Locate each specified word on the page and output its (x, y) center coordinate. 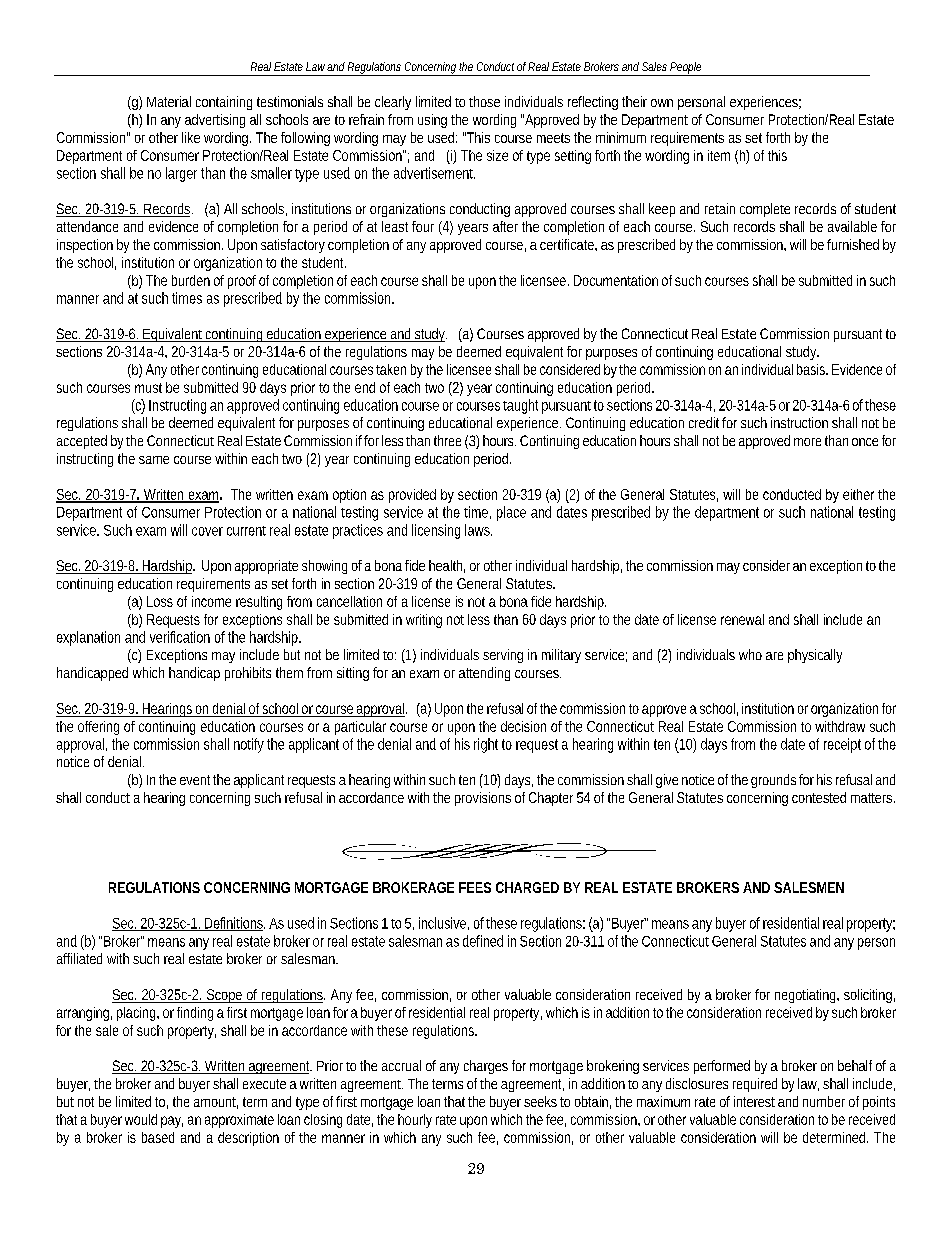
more (807, 442)
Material (169, 101)
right (486, 745)
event (195, 780)
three (447, 440)
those (484, 101)
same (154, 460)
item (719, 155)
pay (172, 1122)
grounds (773, 781)
